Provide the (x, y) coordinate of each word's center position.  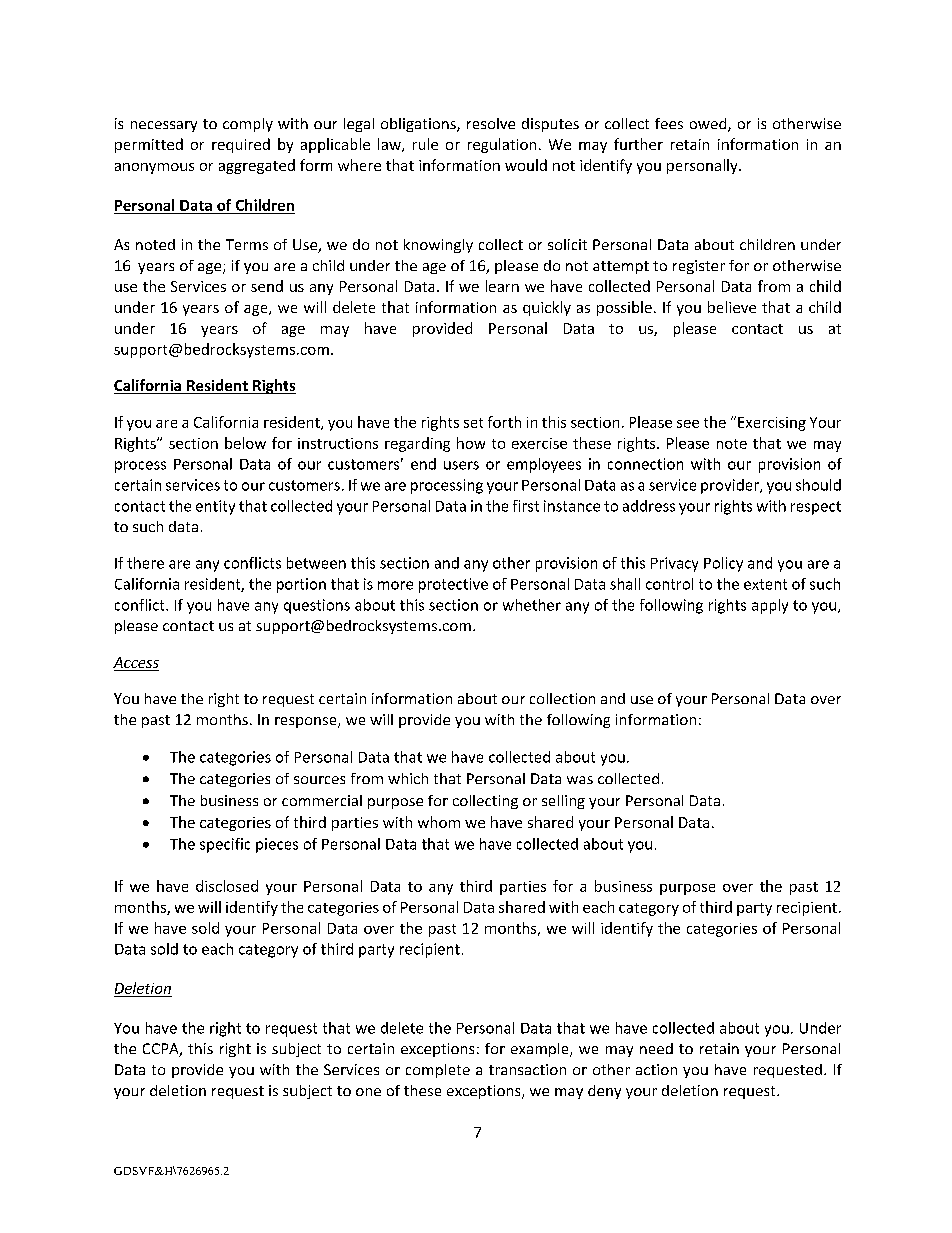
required (241, 145)
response (307, 722)
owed (709, 125)
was (580, 780)
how (471, 443)
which (408, 778)
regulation (502, 145)
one (368, 1092)
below (245, 443)
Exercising (772, 424)
